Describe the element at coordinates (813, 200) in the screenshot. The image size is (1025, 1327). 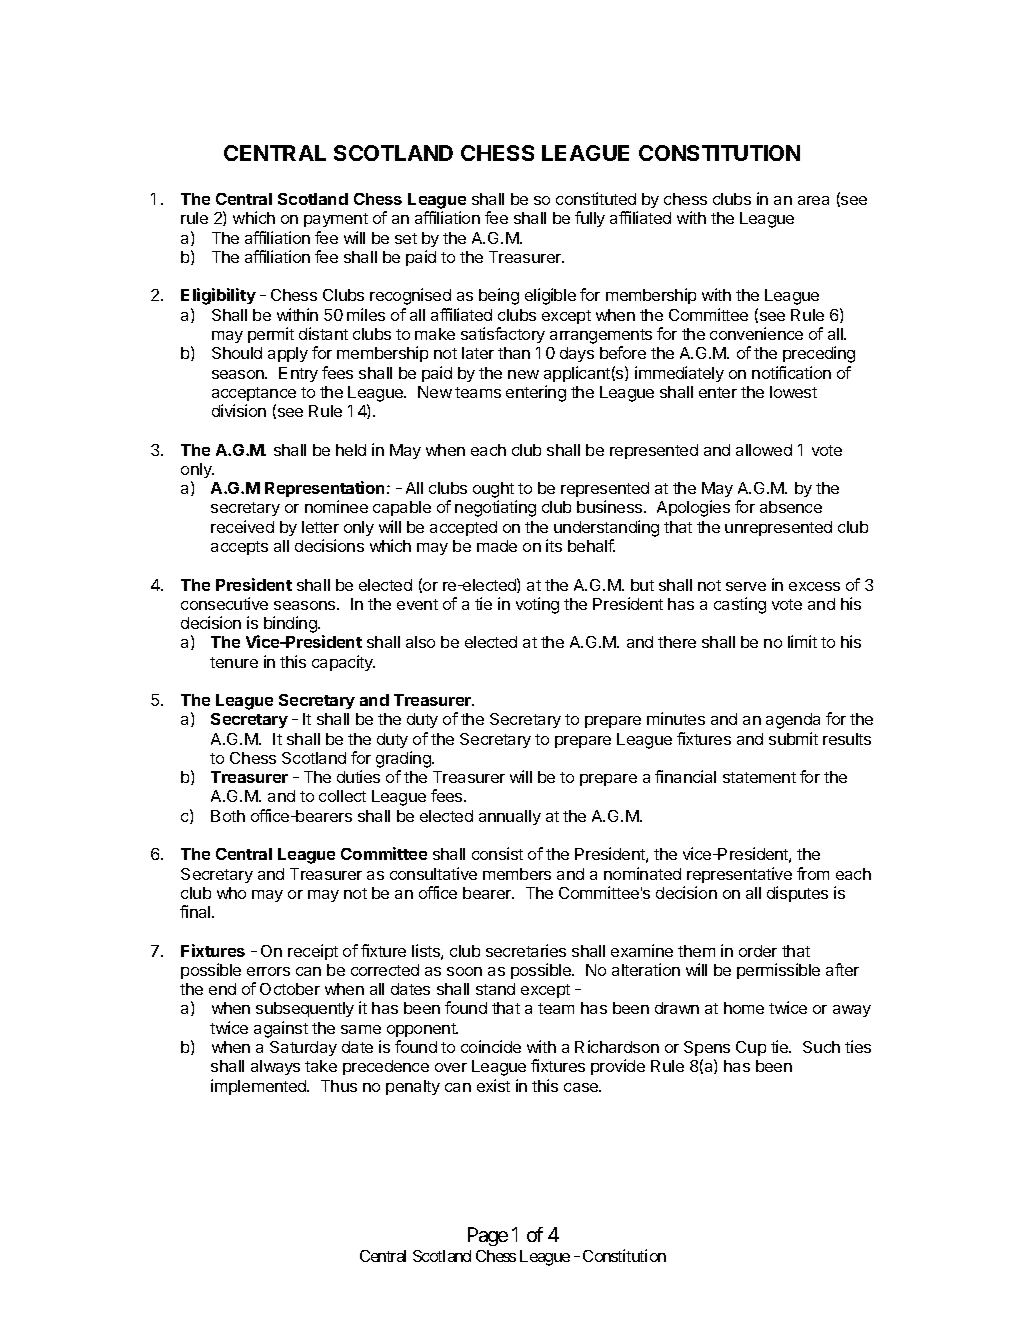
I see `area` at that location.
